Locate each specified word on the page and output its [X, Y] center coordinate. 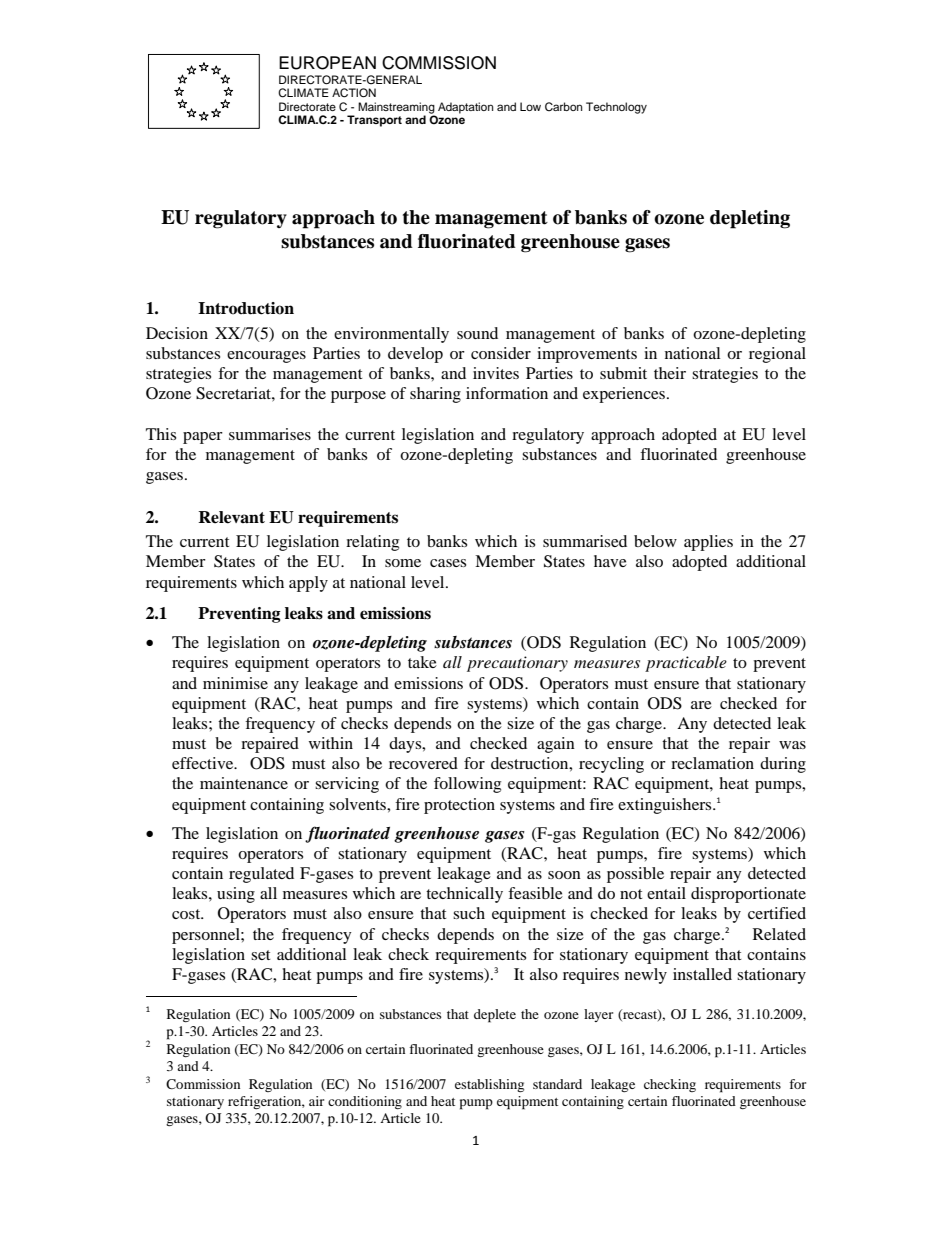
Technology [616, 108]
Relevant [231, 517]
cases [448, 563]
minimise [235, 683]
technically [464, 895]
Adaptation [465, 108]
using [236, 895]
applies [708, 543]
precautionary [517, 664]
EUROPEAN [327, 63]
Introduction [246, 308]
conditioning [365, 1102]
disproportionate [748, 895]
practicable [686, 664]
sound [477, 333]
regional [777, 355]
